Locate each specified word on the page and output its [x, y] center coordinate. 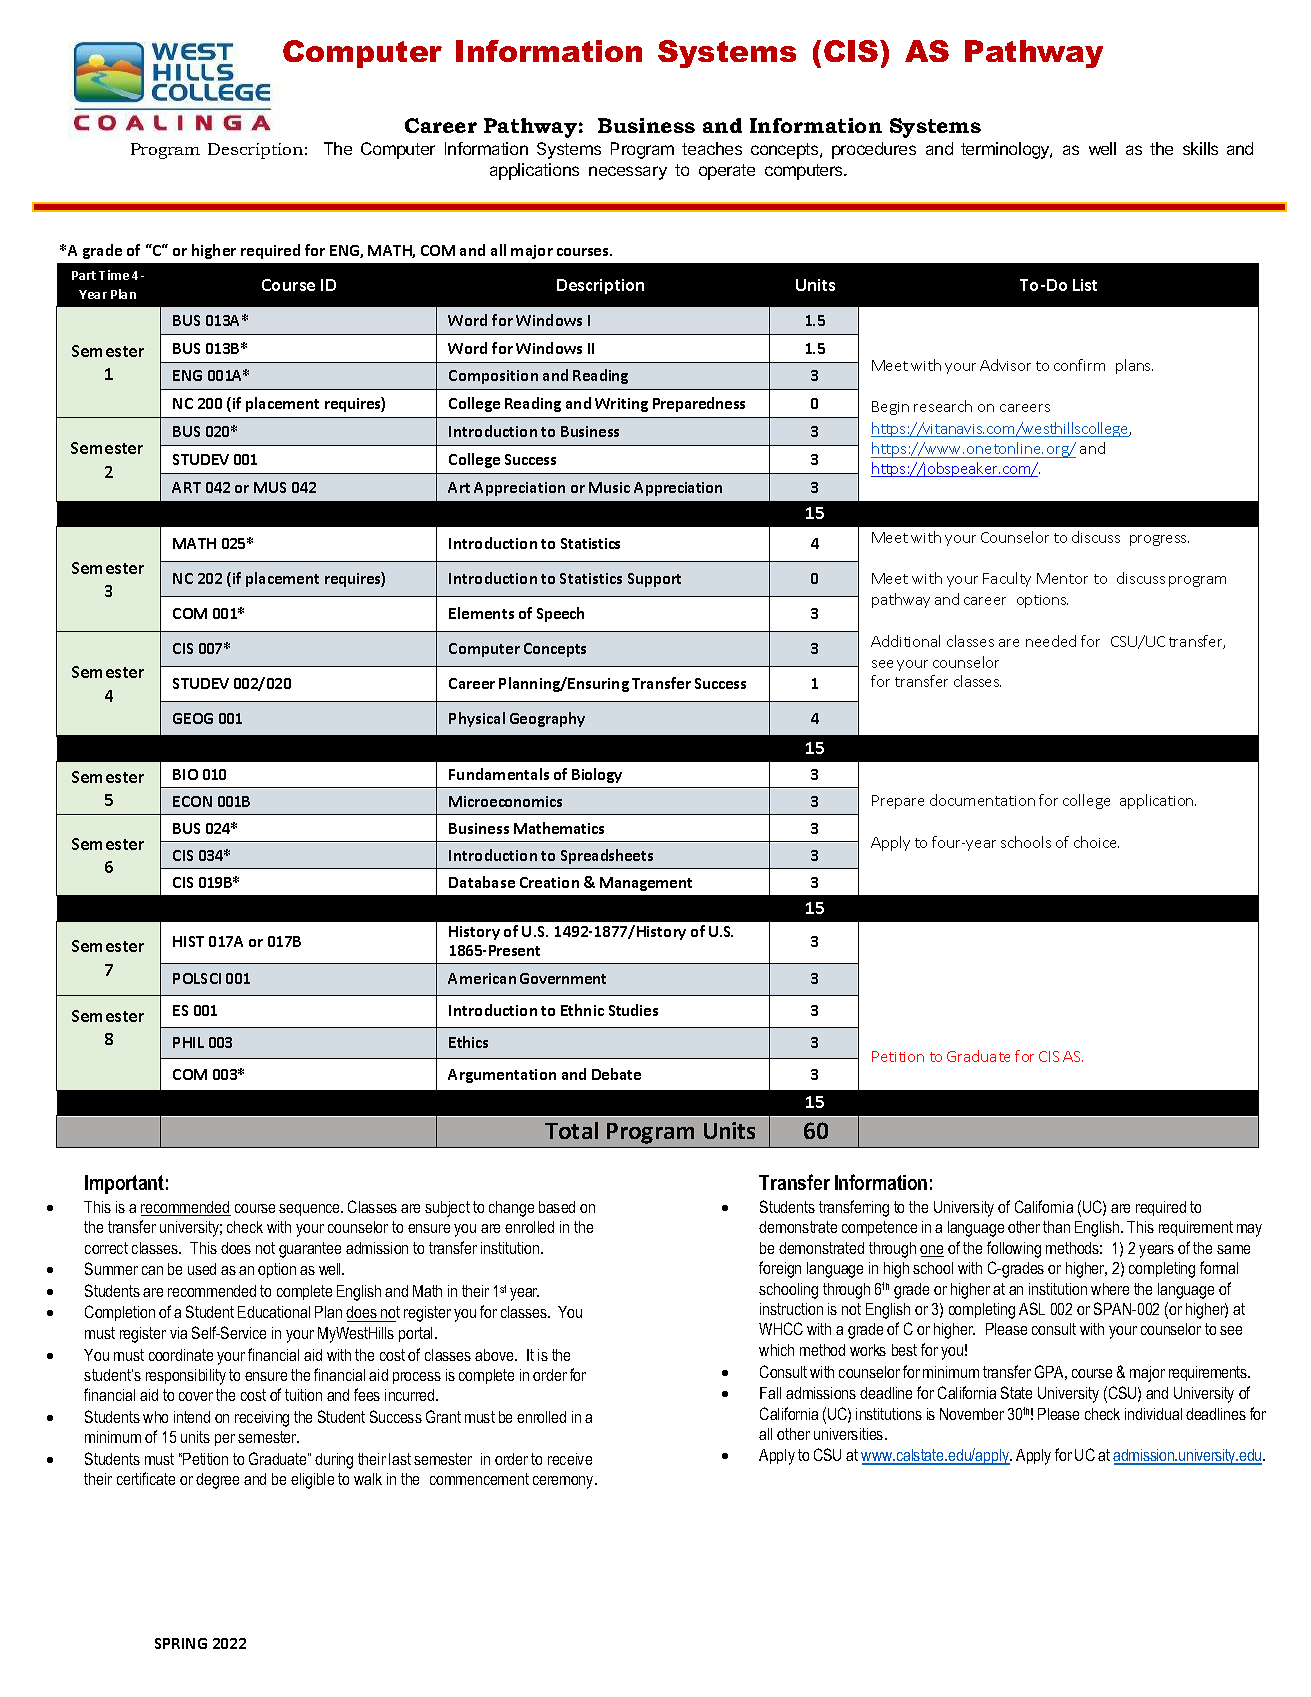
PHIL [188, 1042]
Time [114, 275]
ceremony [564, 1482]
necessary [628, 173]
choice [1096, 842]
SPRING [181, 1643]
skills [1200, 148]
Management [646, 884]
